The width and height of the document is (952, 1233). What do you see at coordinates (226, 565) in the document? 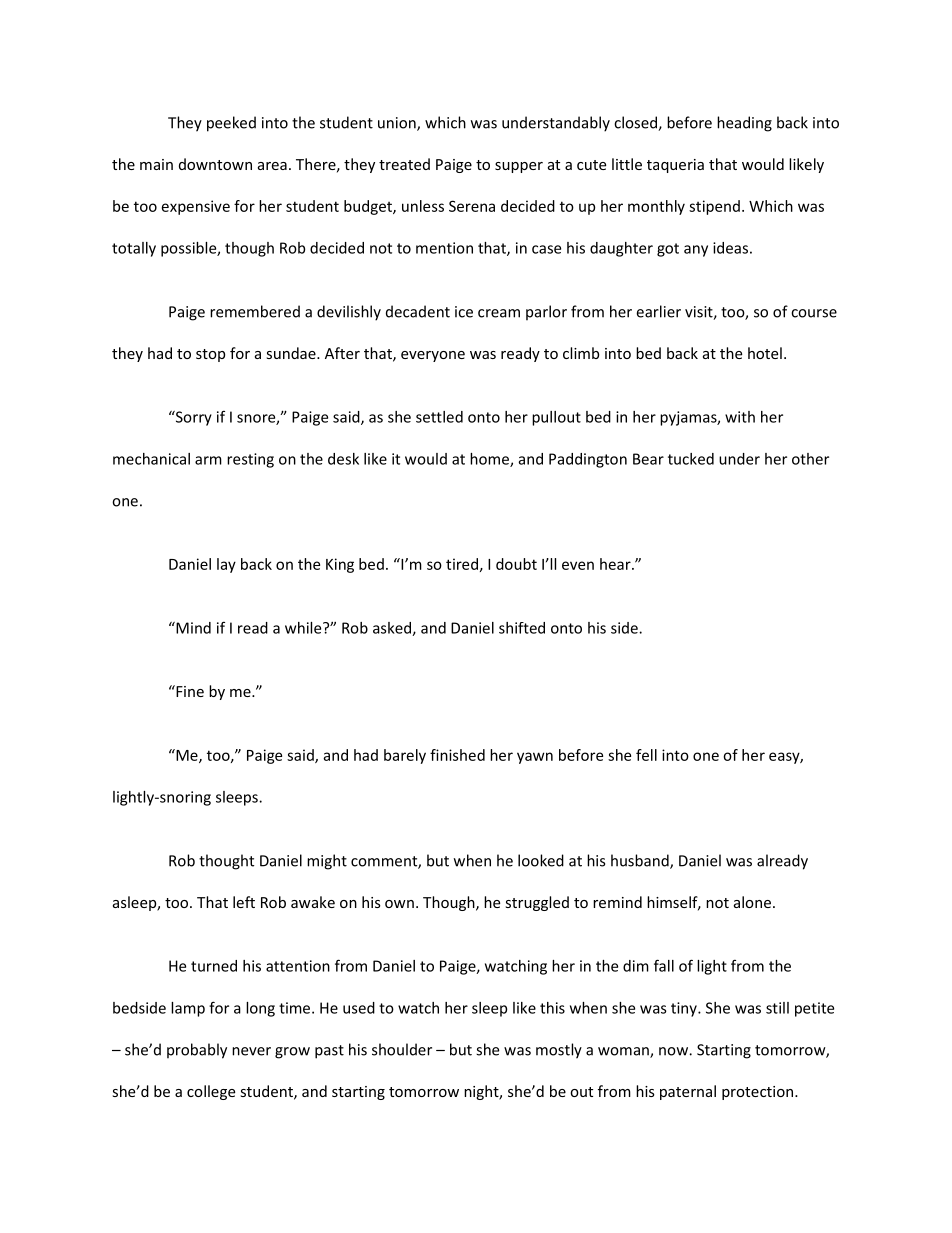
I see `lay` at bounding box center [226, 565].
